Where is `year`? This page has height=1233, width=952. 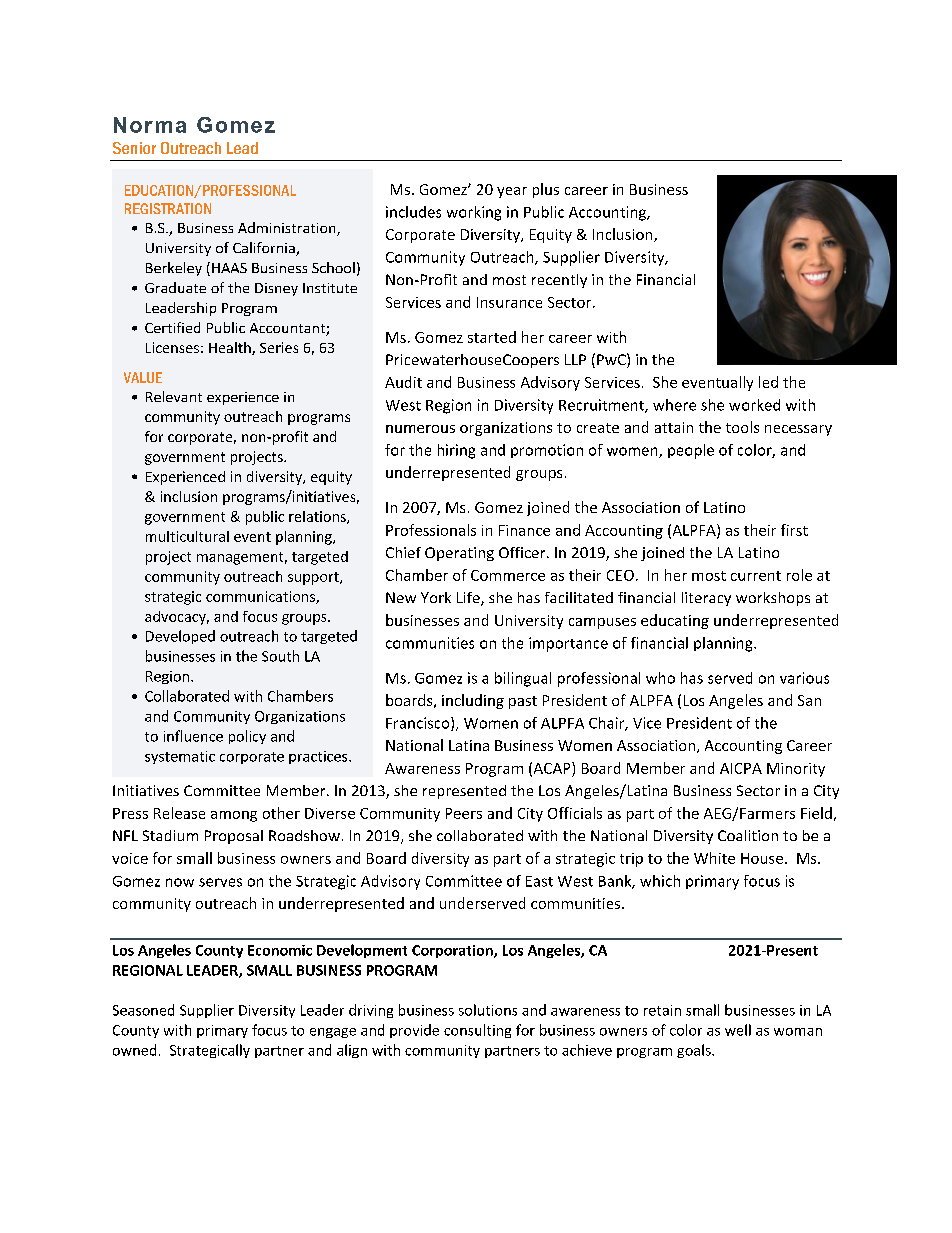
year is located at coordinates (512, 192).
